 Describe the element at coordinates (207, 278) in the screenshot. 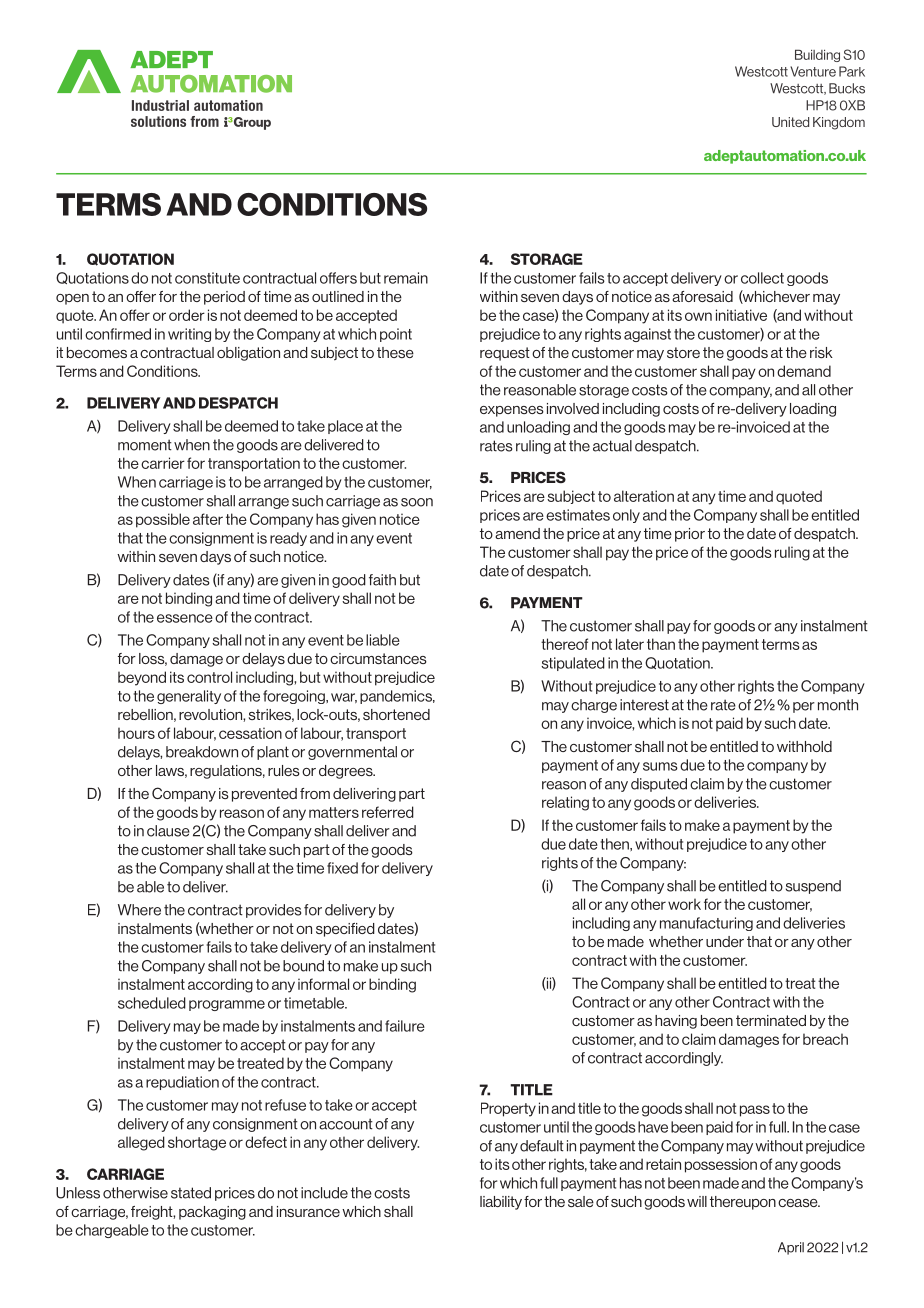

I see `constitute` at that location.
